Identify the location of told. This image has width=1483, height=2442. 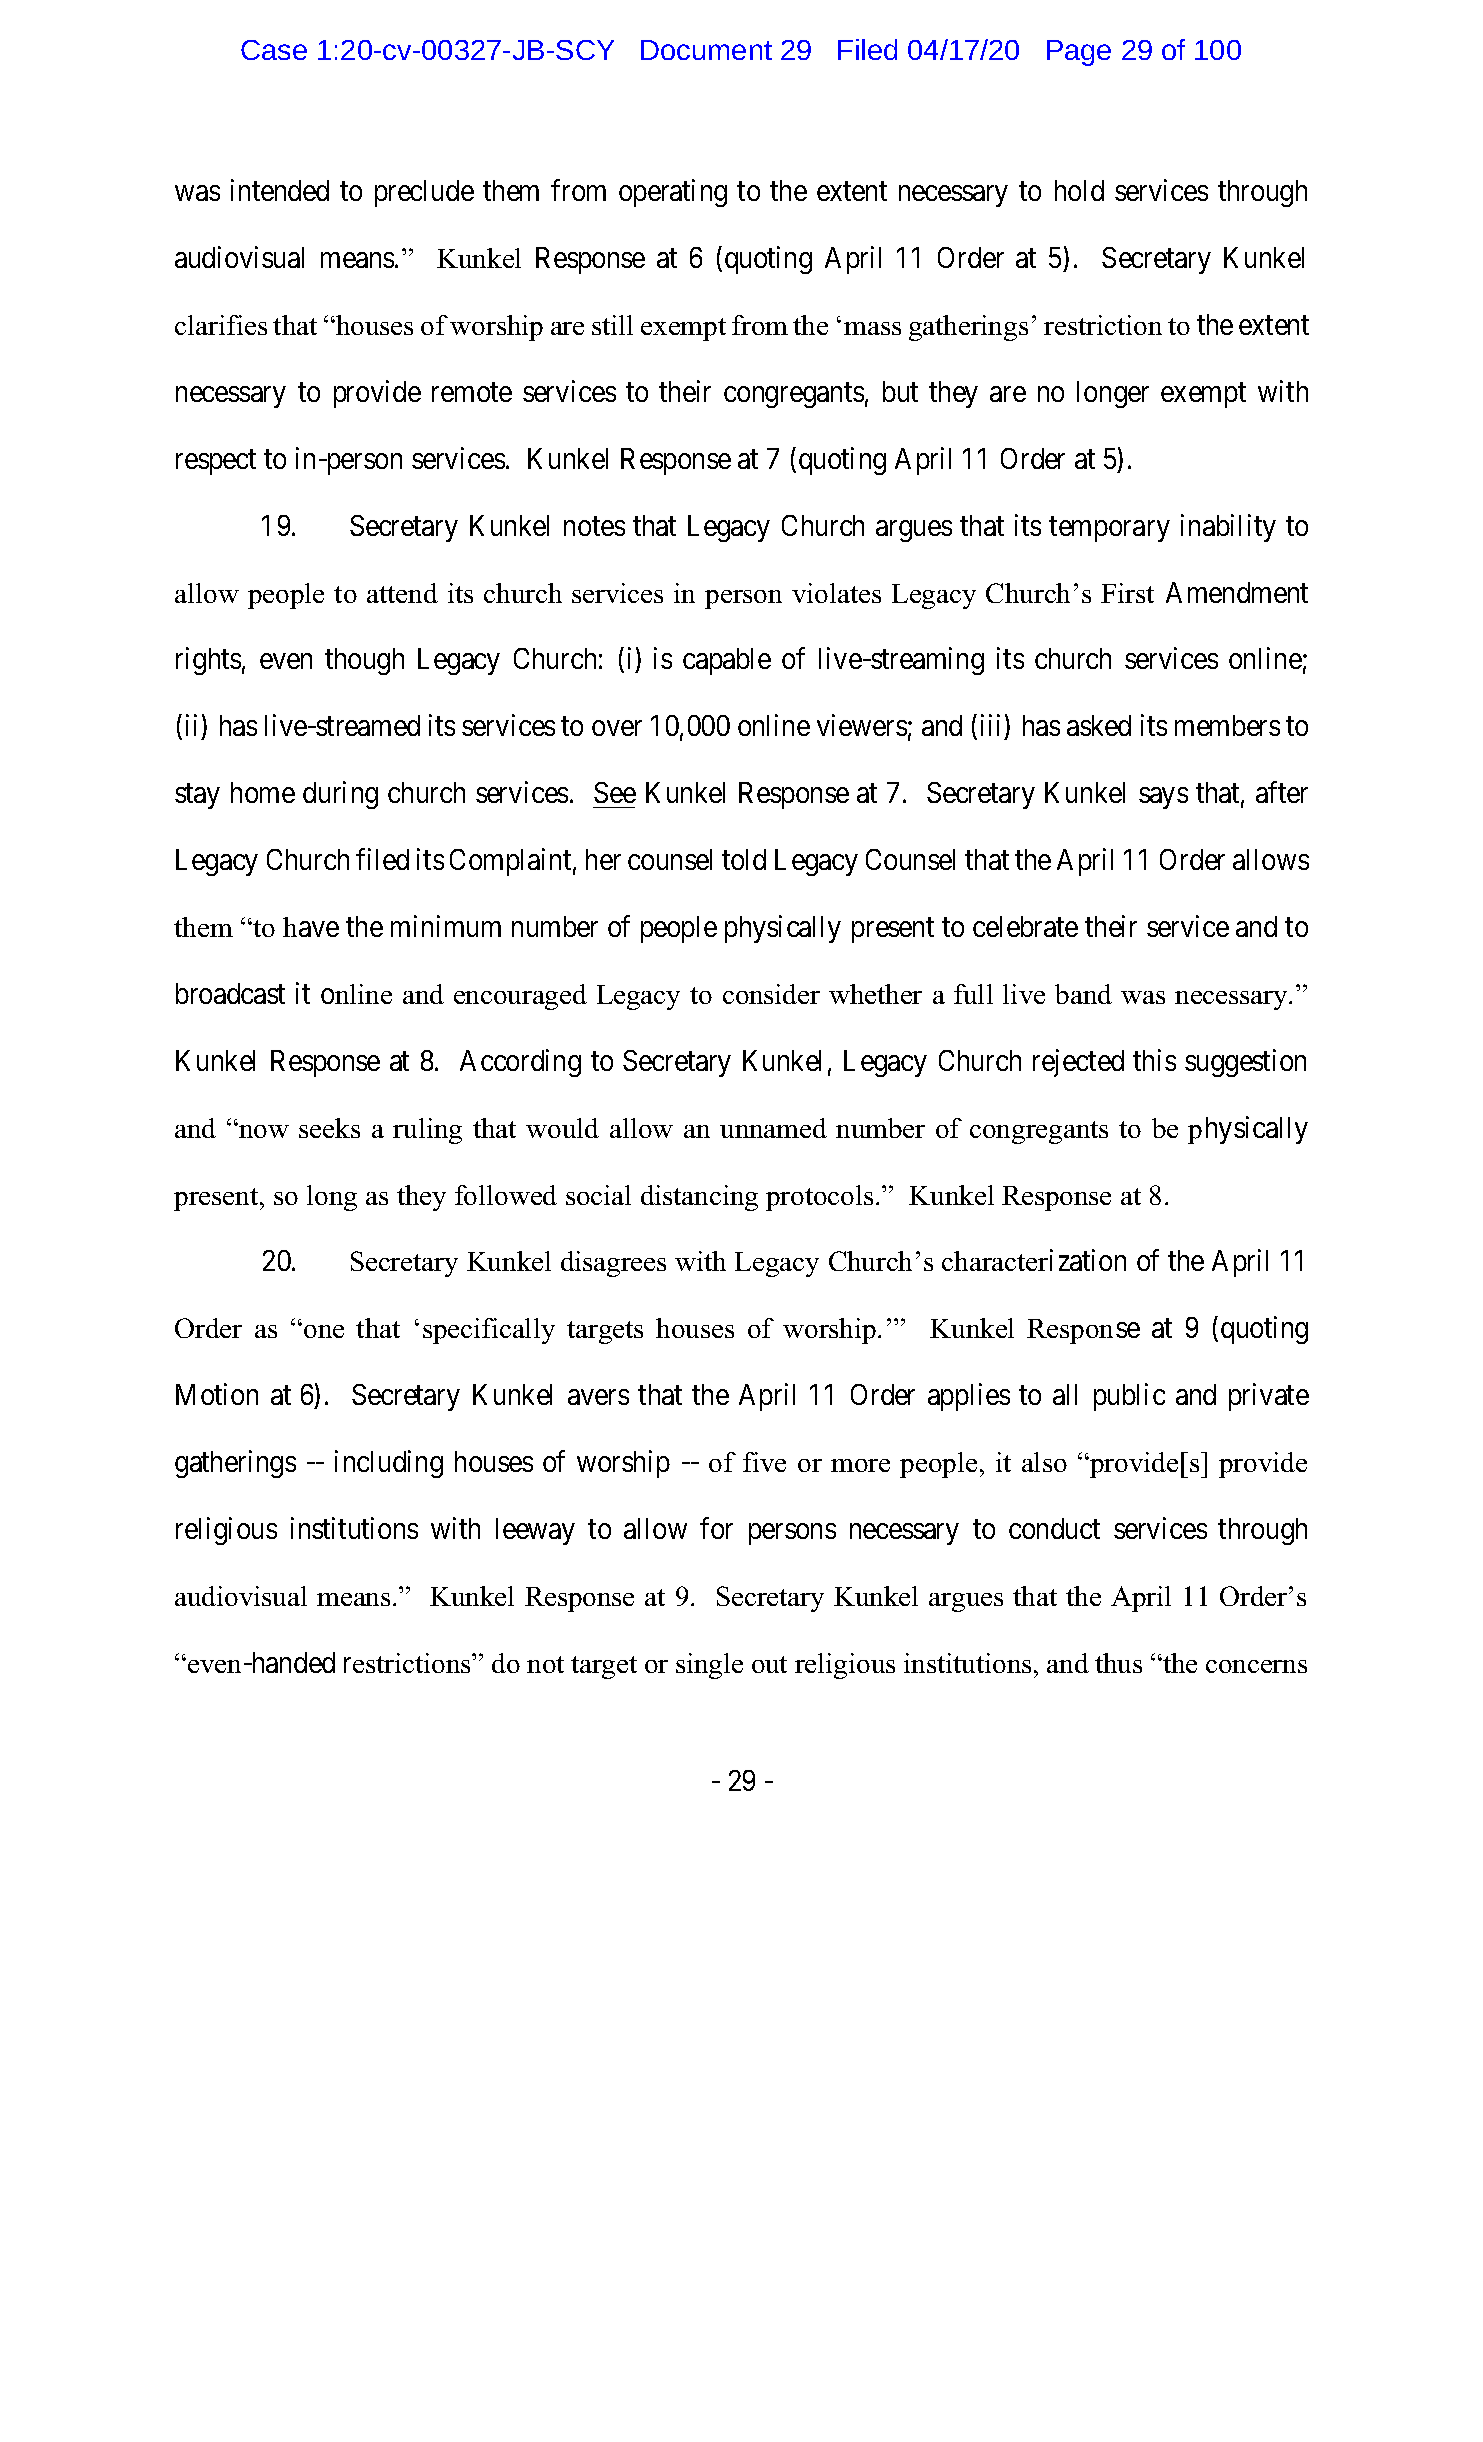
(744, 859).
